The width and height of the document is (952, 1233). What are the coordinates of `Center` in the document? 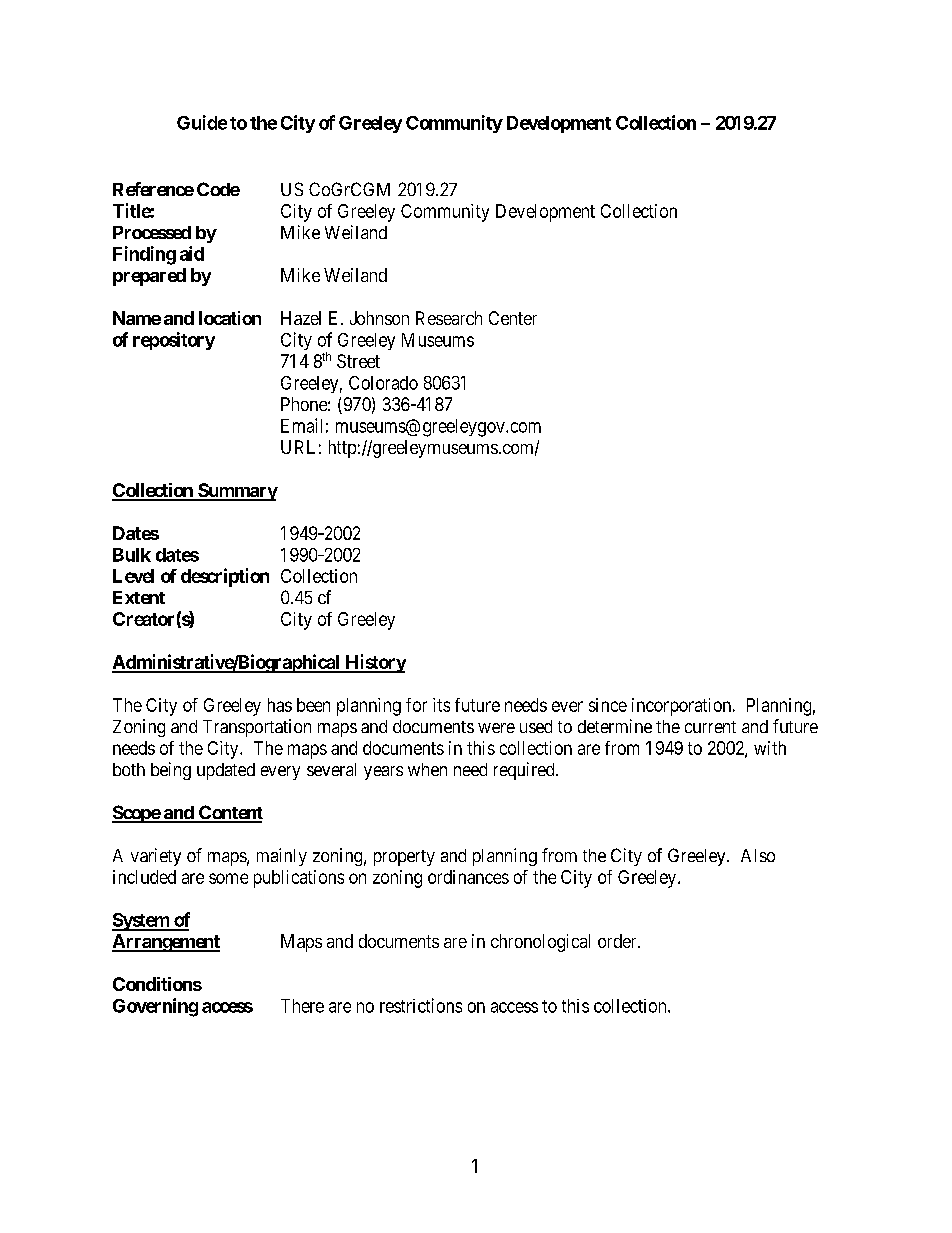 It's located at (513, 318).
